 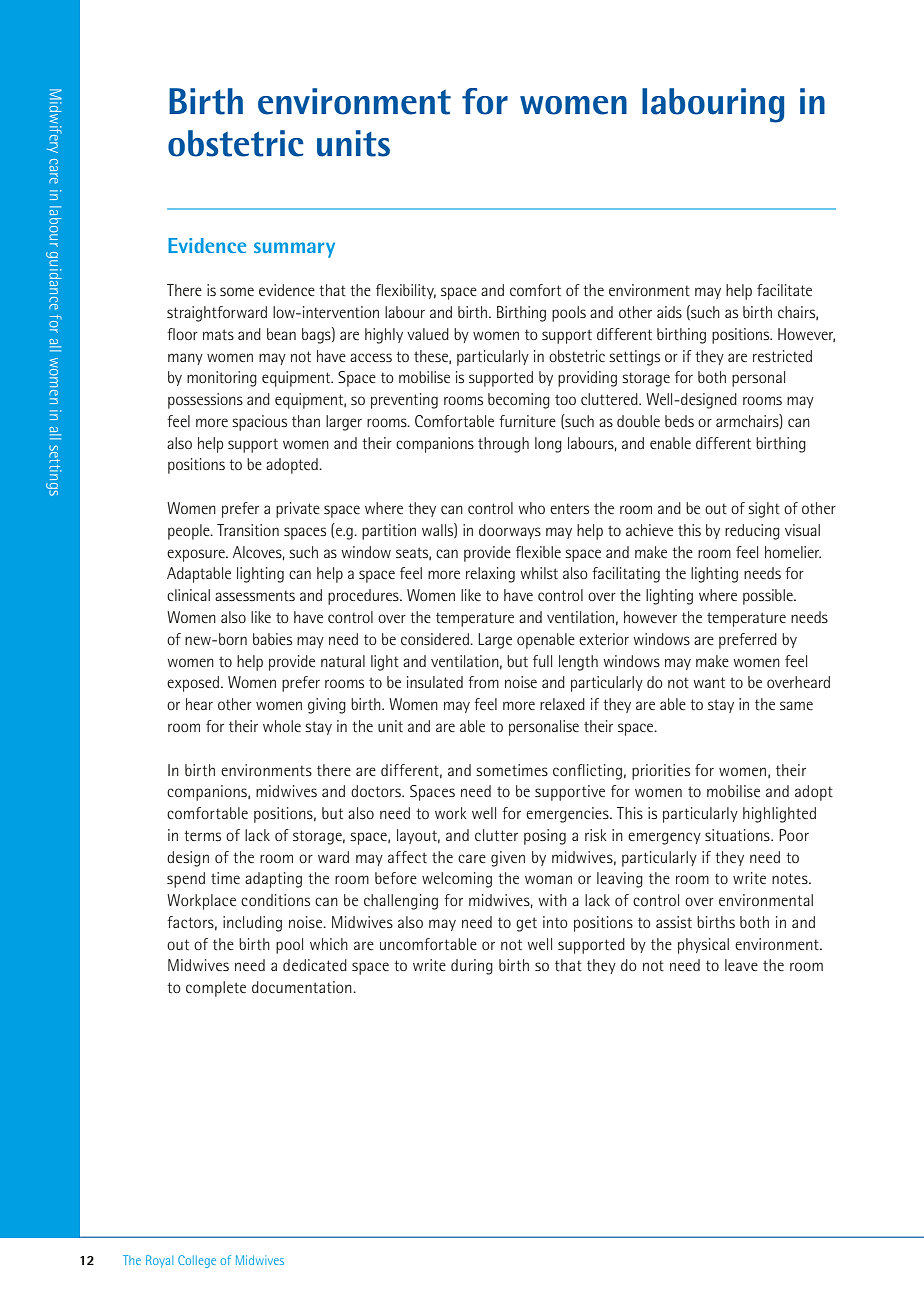 What do you see at coordinates (406, 291) in the document?
I see `flexibility` at bounding box center [406, 291].
